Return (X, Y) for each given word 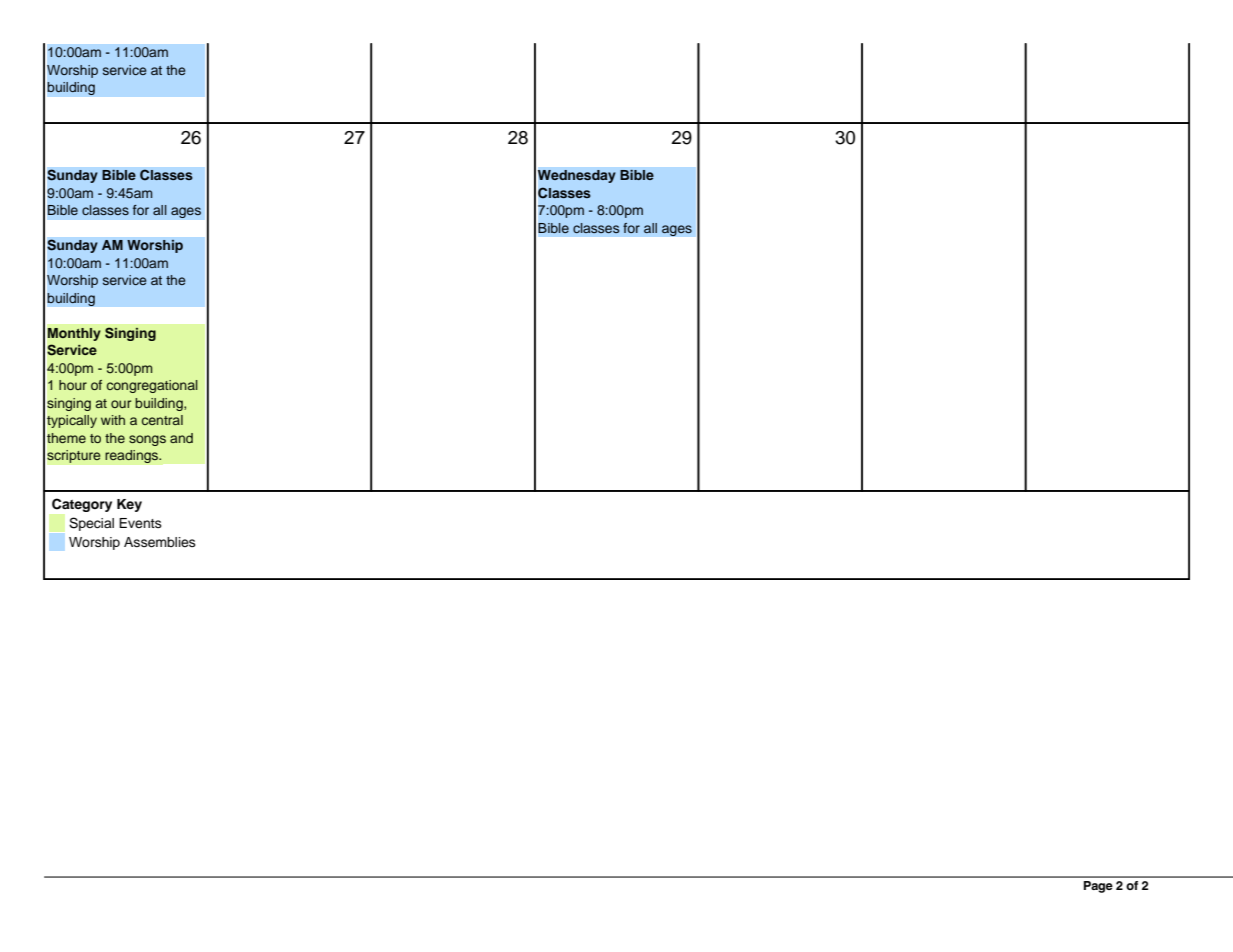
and (181, 438)
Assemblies (160, 542)
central (162, 420)
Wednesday (577, 176)
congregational (152, 386)
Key (129, 505)
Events (140, 523)
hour (73, 385)
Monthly (74, 334)
